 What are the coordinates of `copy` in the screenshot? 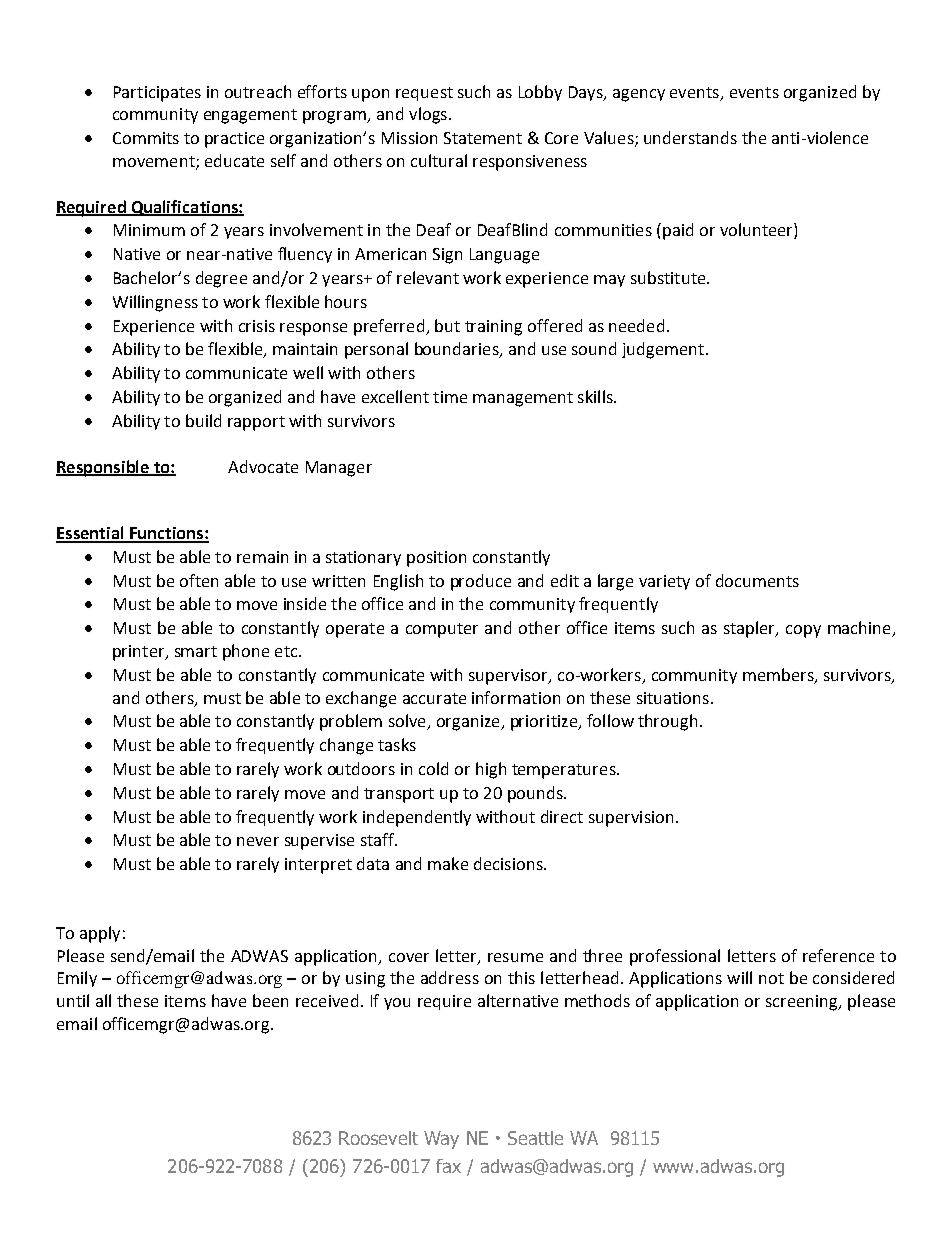 It's located at (803, 631).
